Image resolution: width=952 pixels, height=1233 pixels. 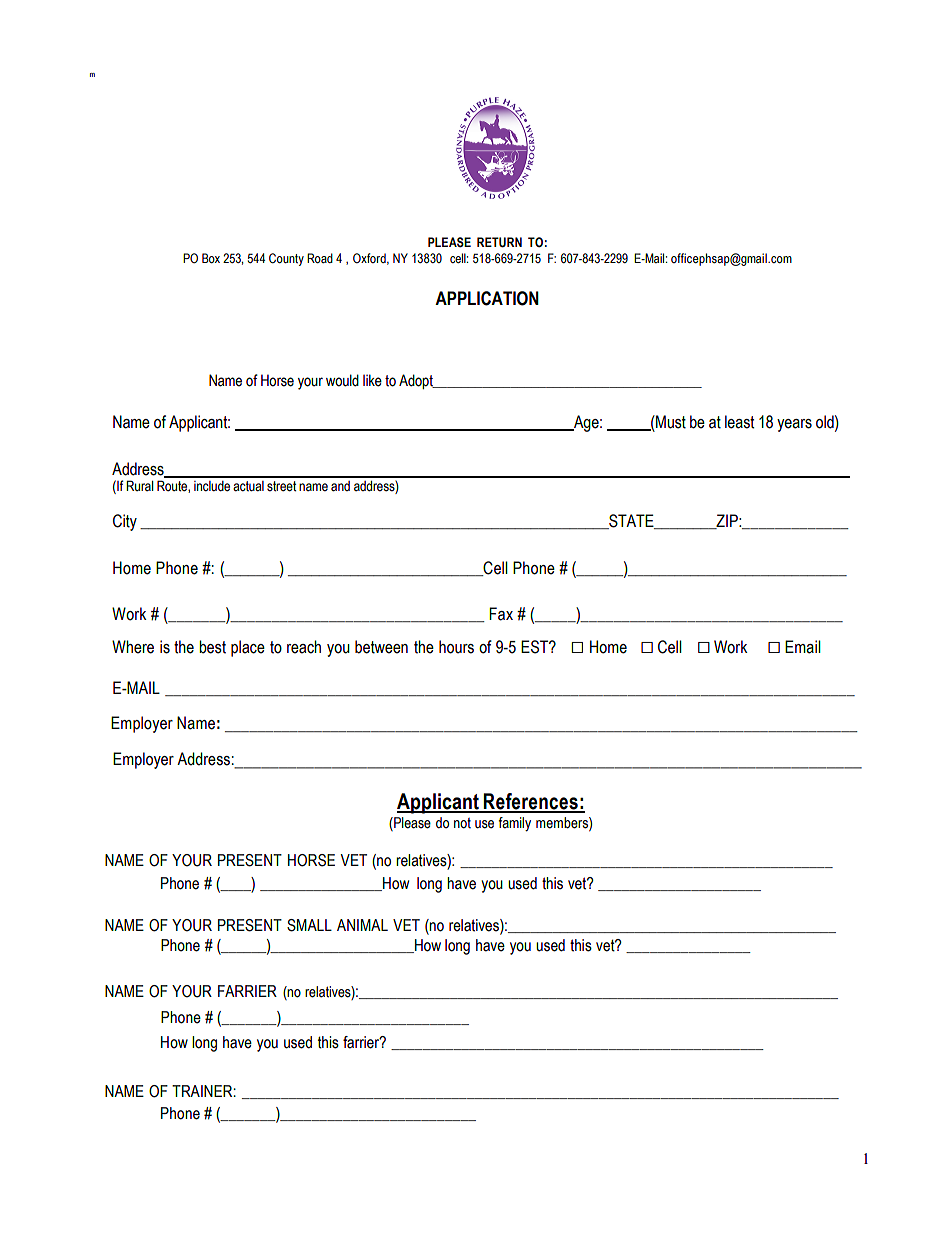 I want to click on ANIMAL, so click(x=362, y=925).
